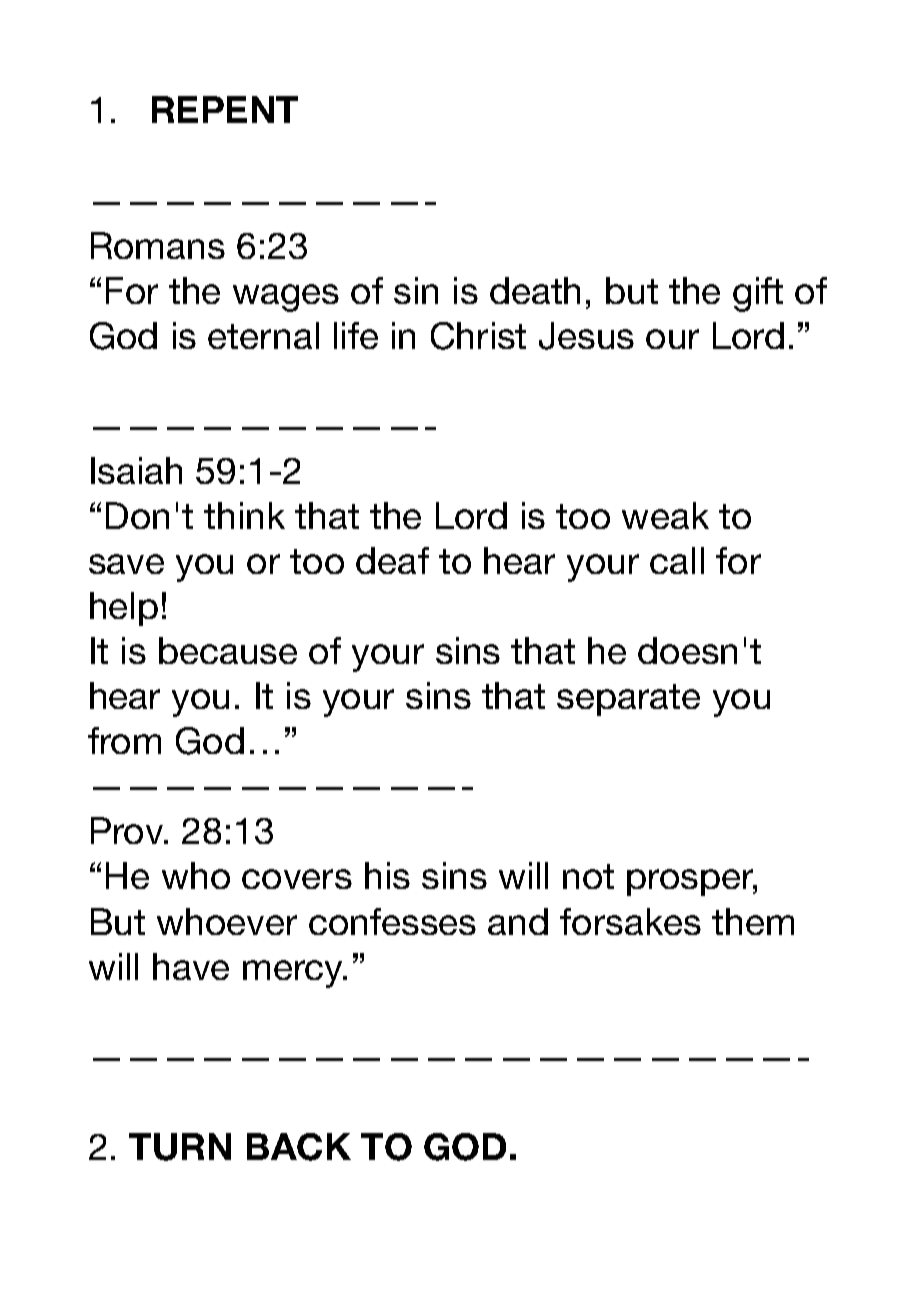 Image resolution: width=924 pixels, height=1308 pixels. What do you see at coordinates (665, 515) in the screenshot?
I see `weak` at bounding box center [665, 515].
